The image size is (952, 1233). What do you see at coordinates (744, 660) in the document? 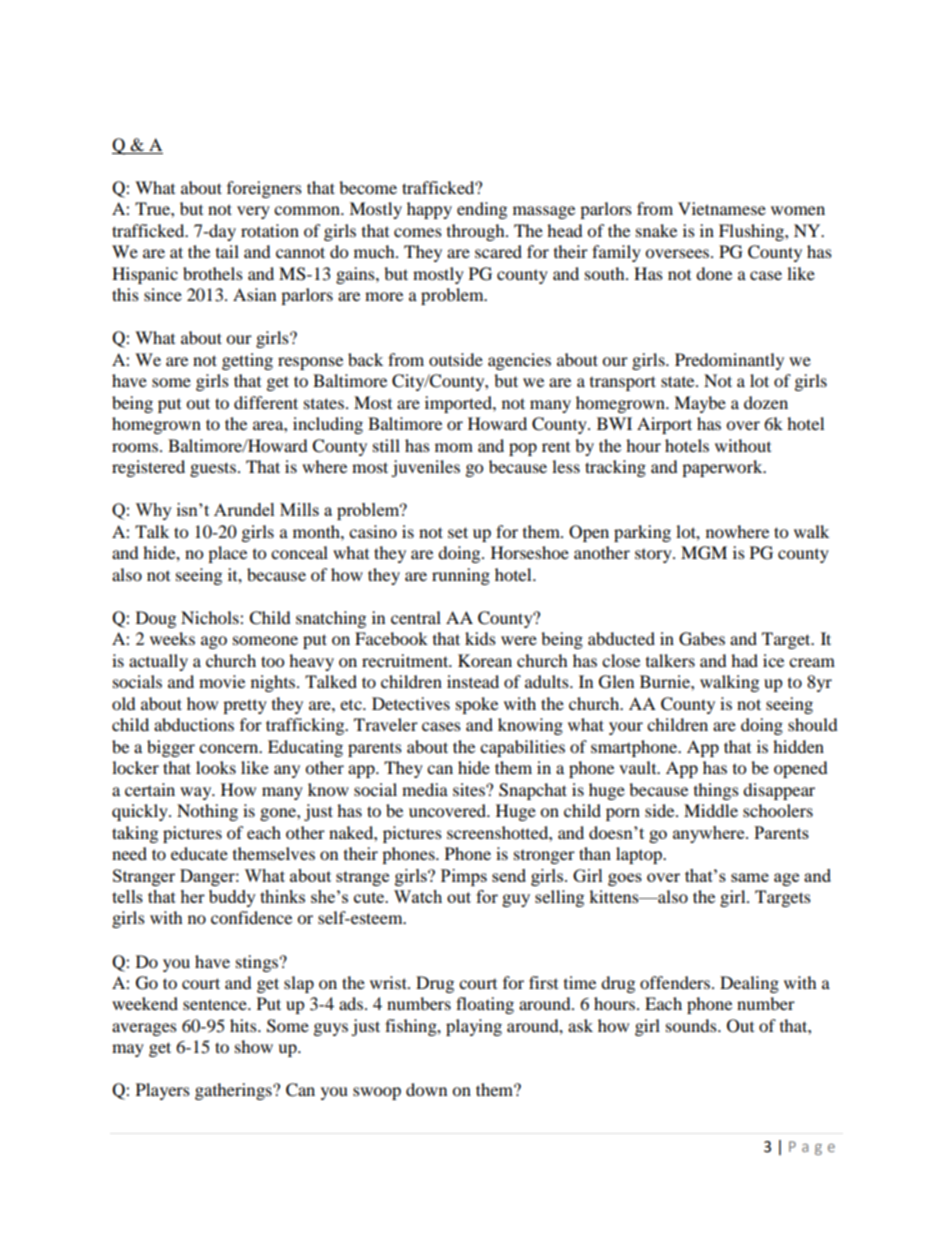
I see `had` at bounding box center [744, 660].
